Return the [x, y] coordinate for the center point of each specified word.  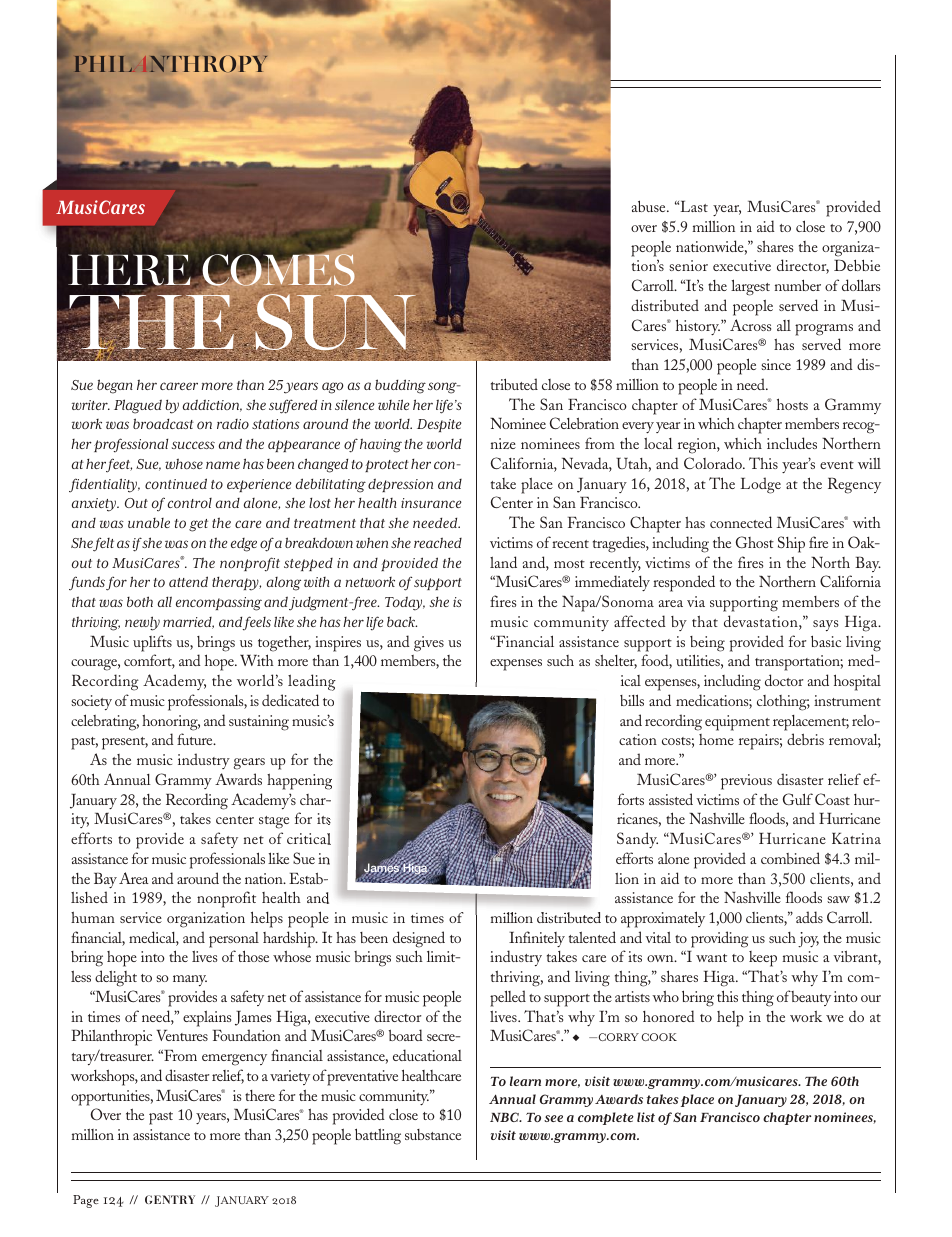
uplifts [152, 643]
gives [429, 644]
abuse [650, 206]
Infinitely [537, 939]
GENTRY [170, 1199]
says [825, 625]
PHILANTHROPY [170, 66]
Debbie [857, 265]
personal [234, 940]
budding [400, 386]
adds [809, 917]
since [776, 364]
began [115, 386]
